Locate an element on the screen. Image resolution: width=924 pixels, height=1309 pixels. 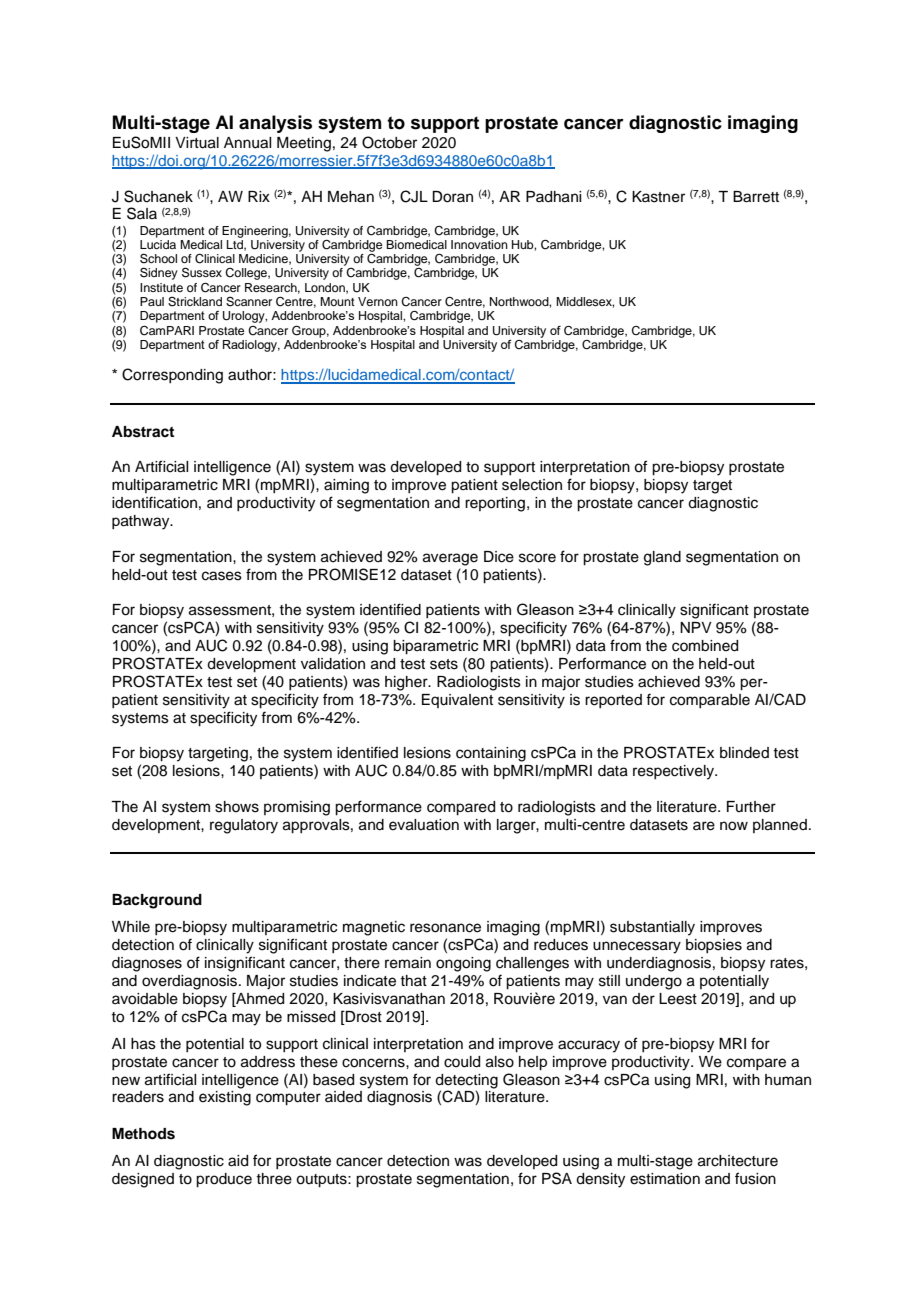
selection is located at coordinates (532, 485).
